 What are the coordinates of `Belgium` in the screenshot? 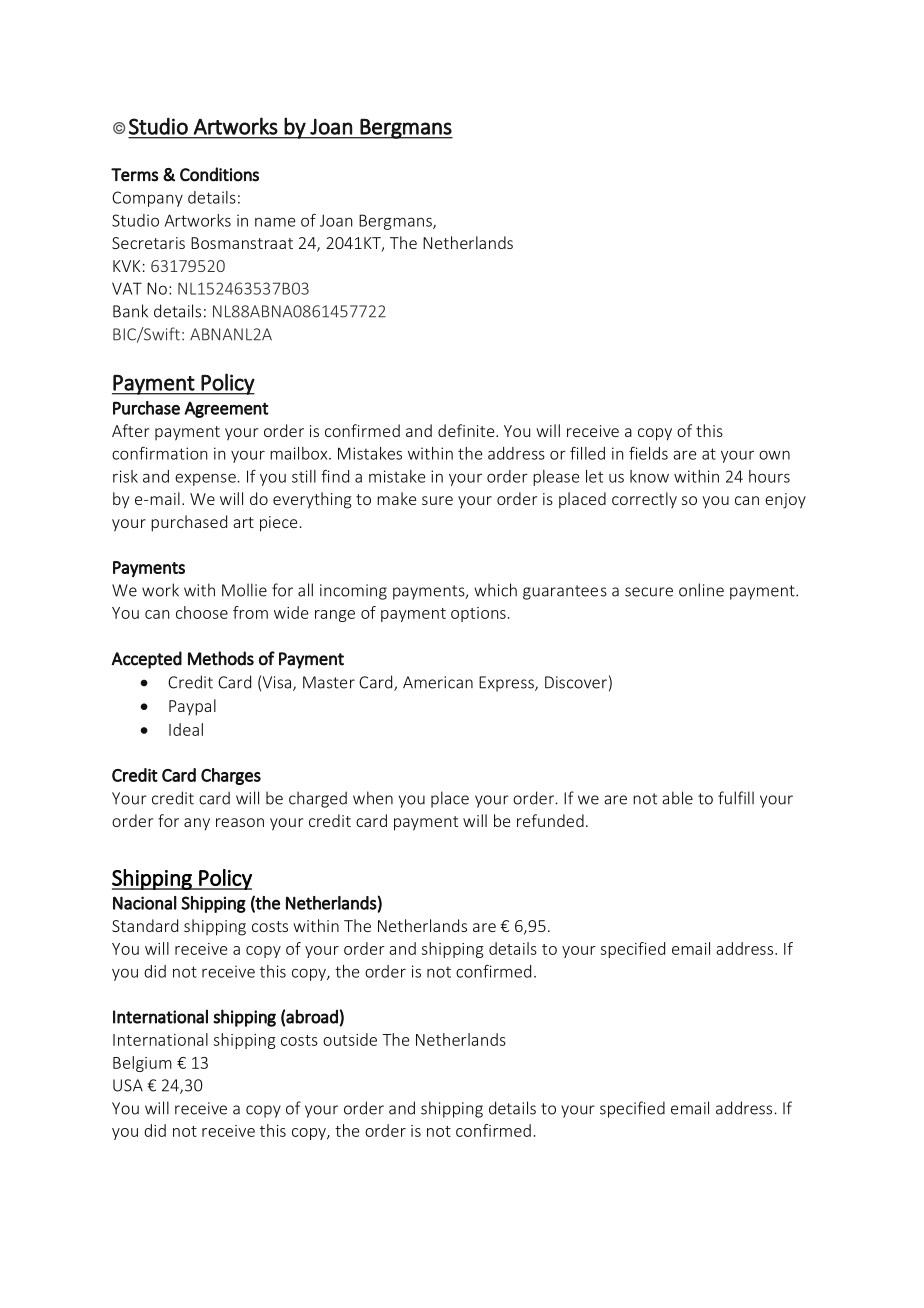 It's located at (142, 1064).
